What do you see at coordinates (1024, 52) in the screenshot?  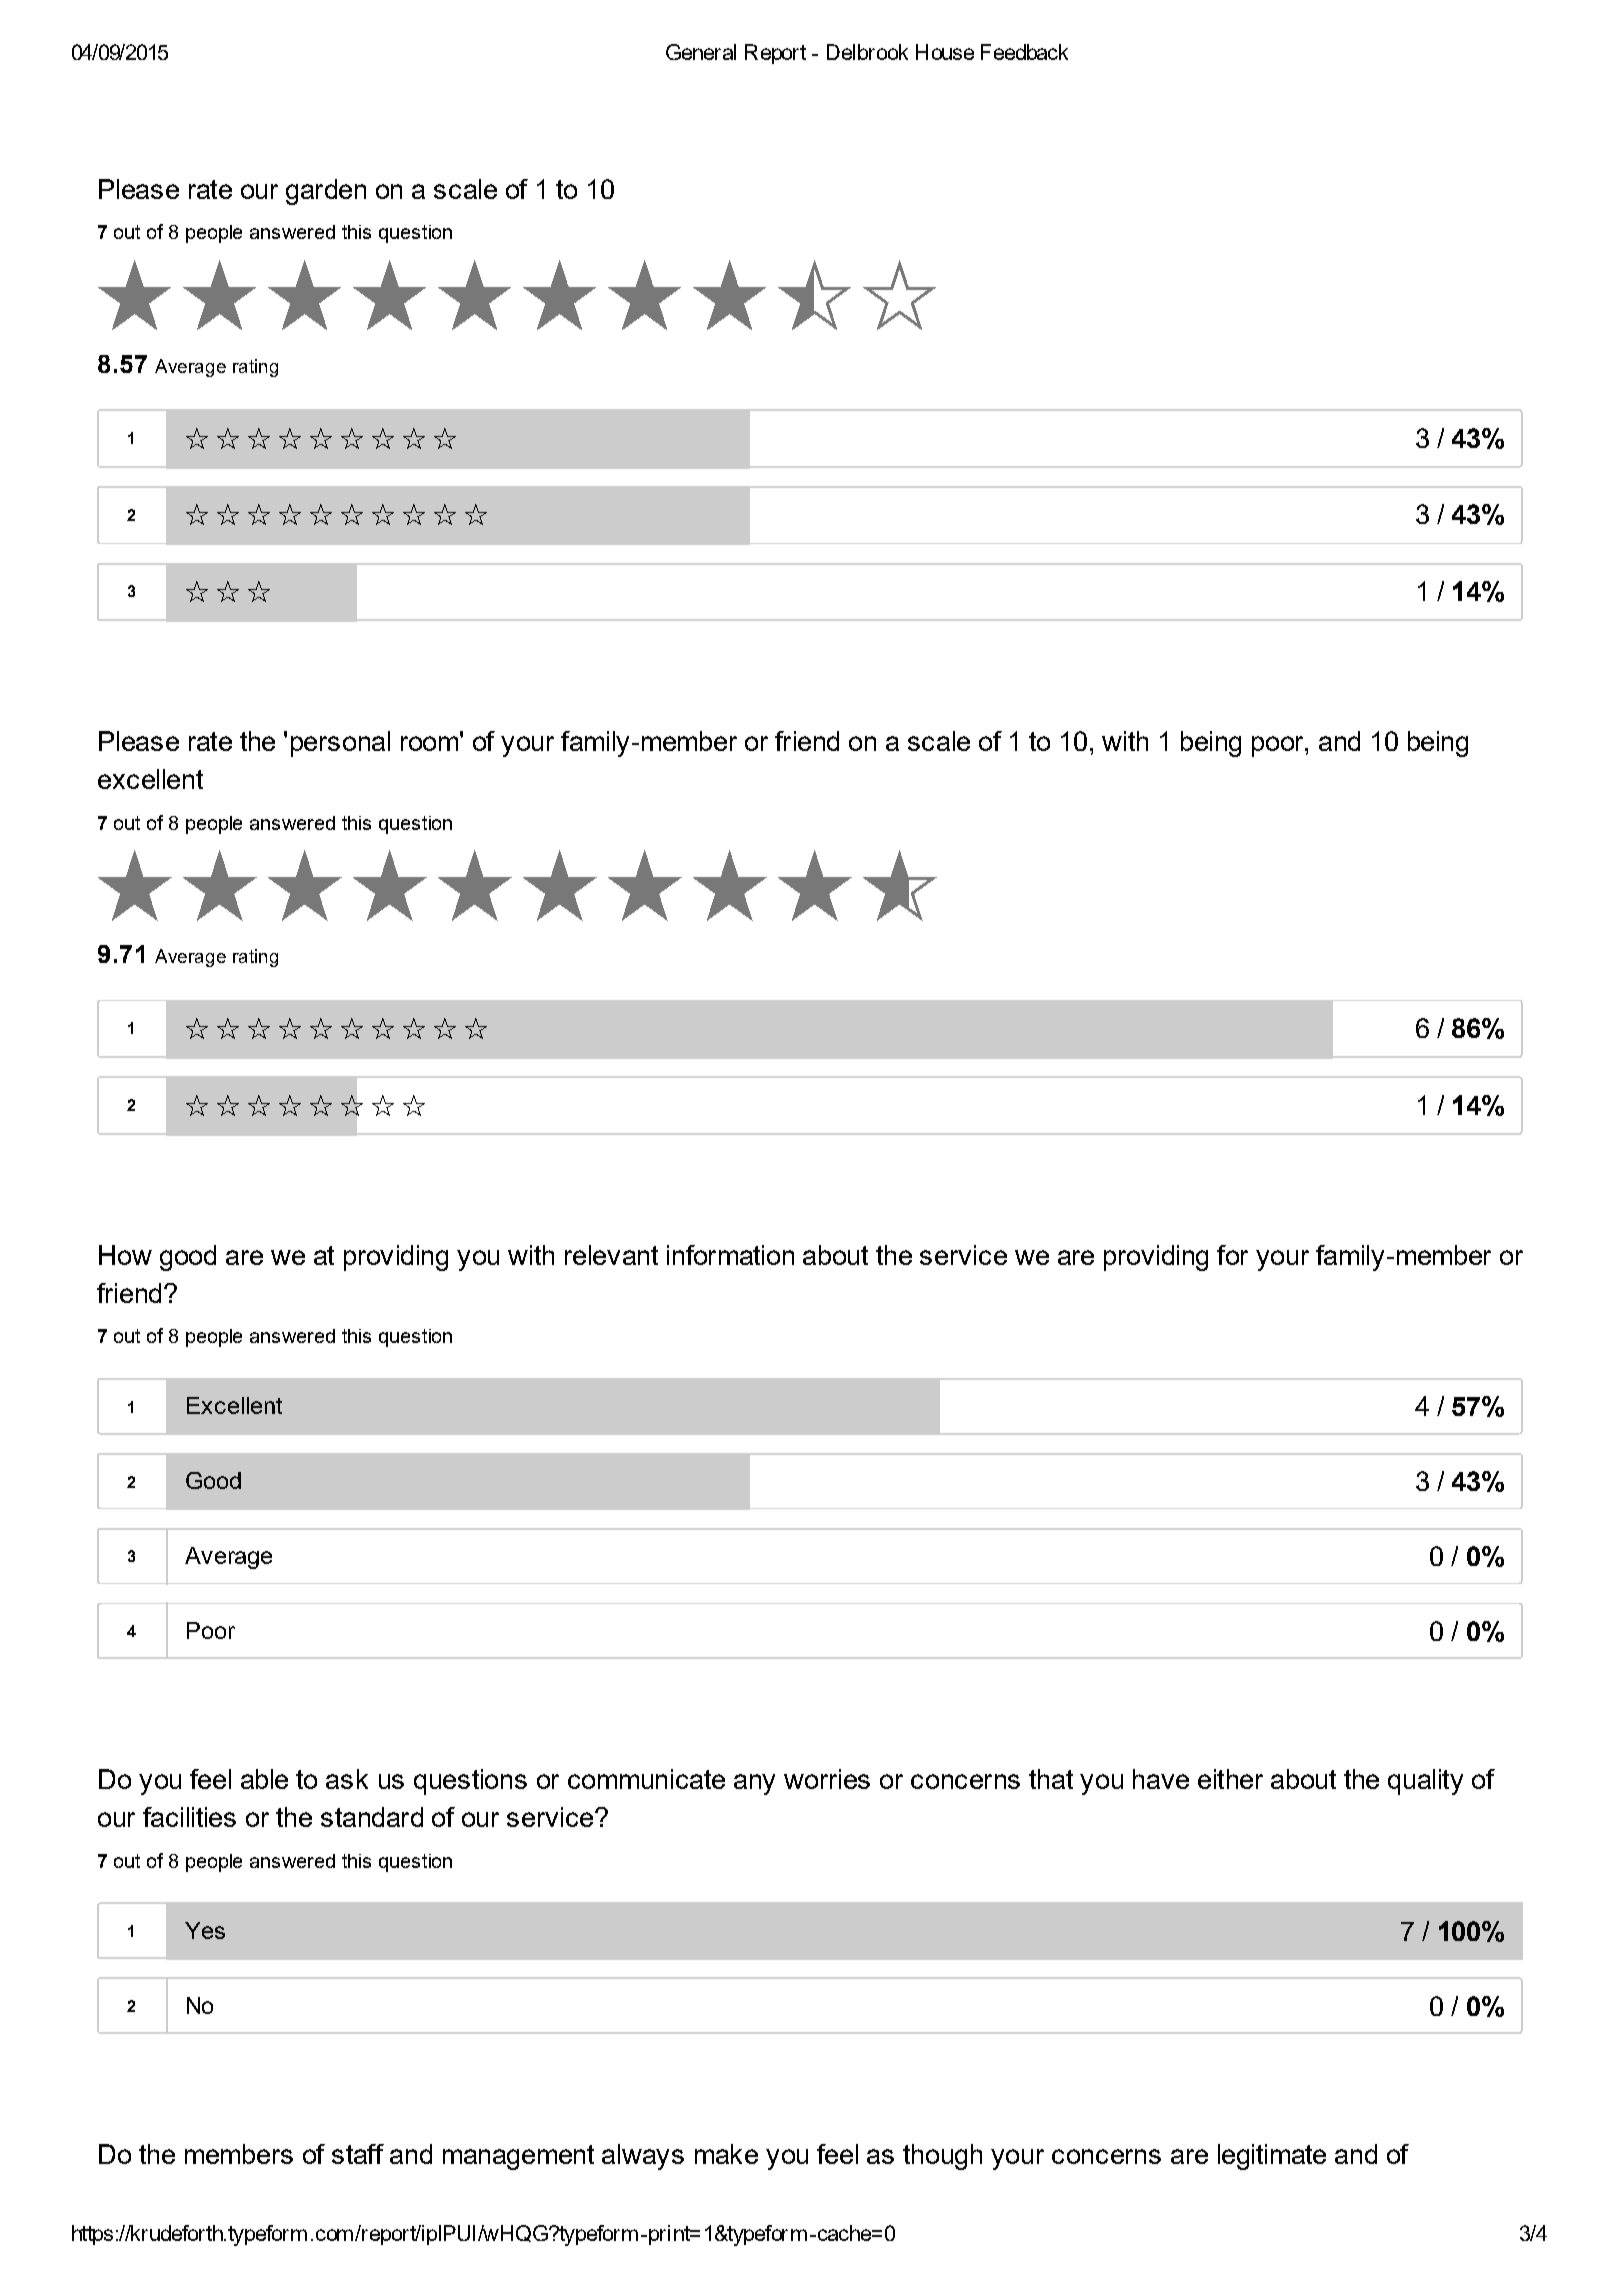 I see `Feedback` at bounding box center [1024, 52].
